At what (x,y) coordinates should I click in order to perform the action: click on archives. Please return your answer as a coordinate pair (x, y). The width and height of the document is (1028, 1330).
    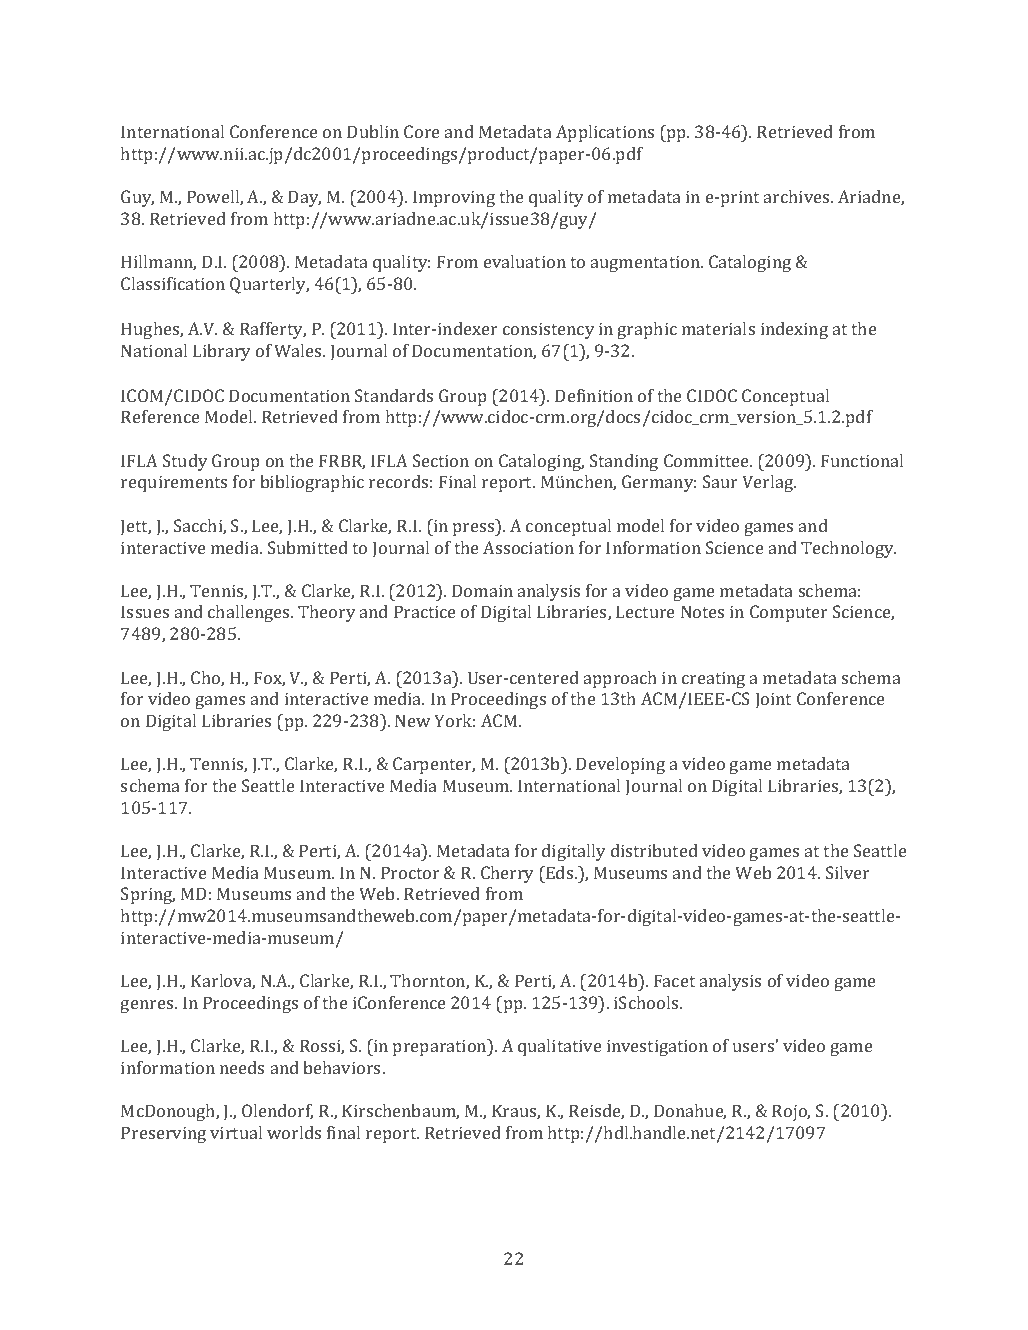
    Looking at the image, I should click on (798, 196).
